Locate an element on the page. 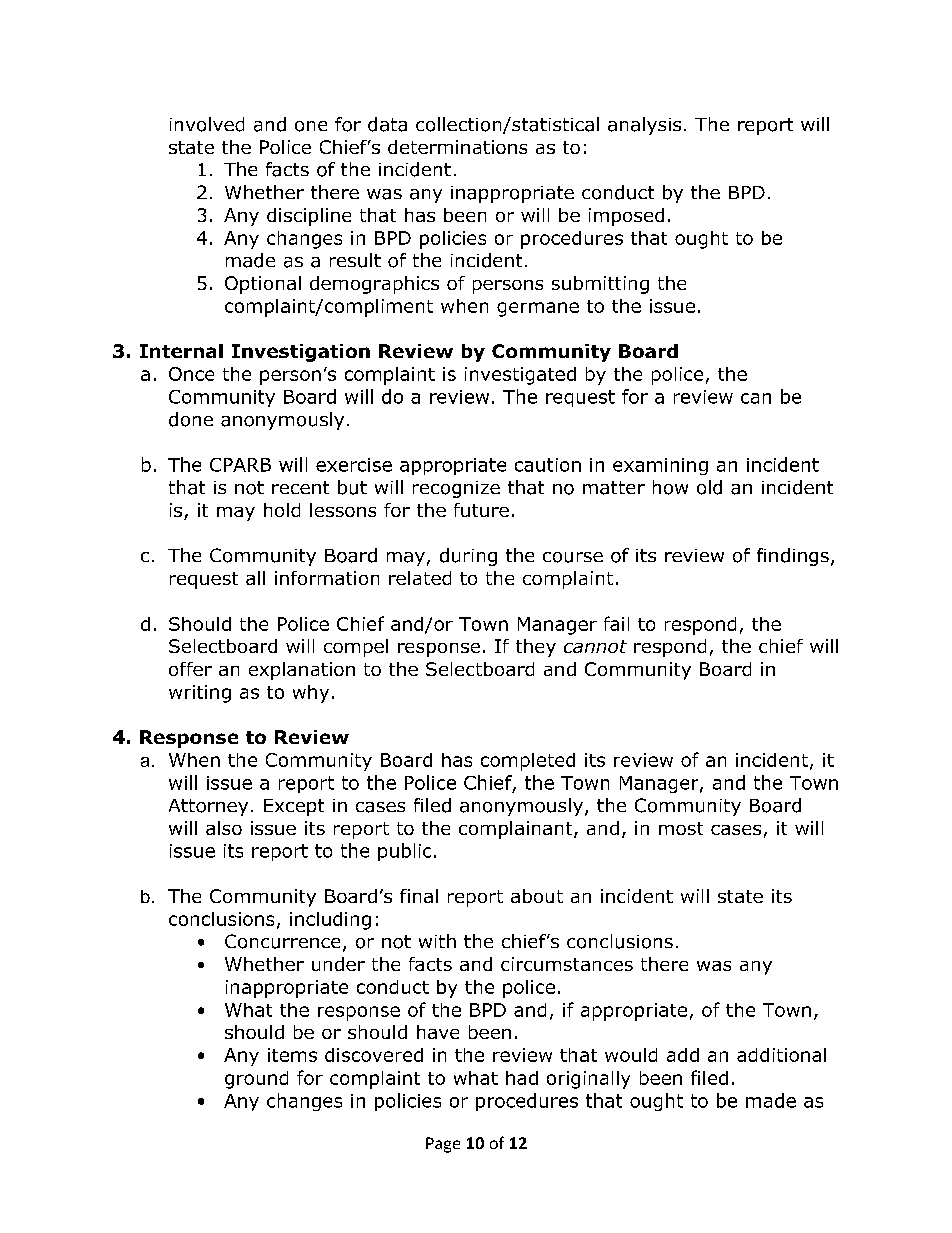  complainant is located at coordinates (517, 830).
